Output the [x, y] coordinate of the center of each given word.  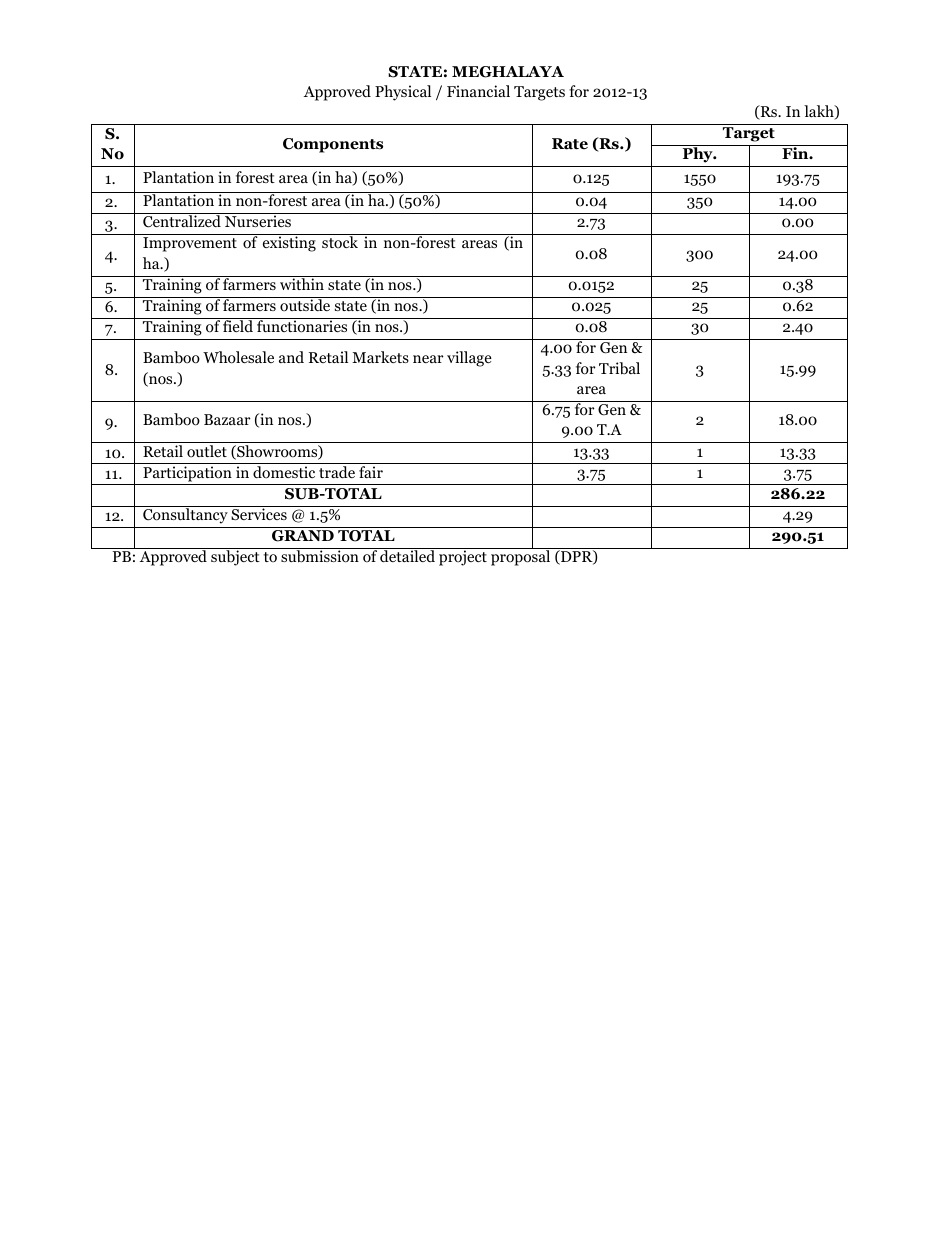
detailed [407, 555]
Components [333, 145]
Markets [380, 357]
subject [235, 557]
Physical [403, 93]
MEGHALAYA [508, 72]
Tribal [619, 368]
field [238, 325]
